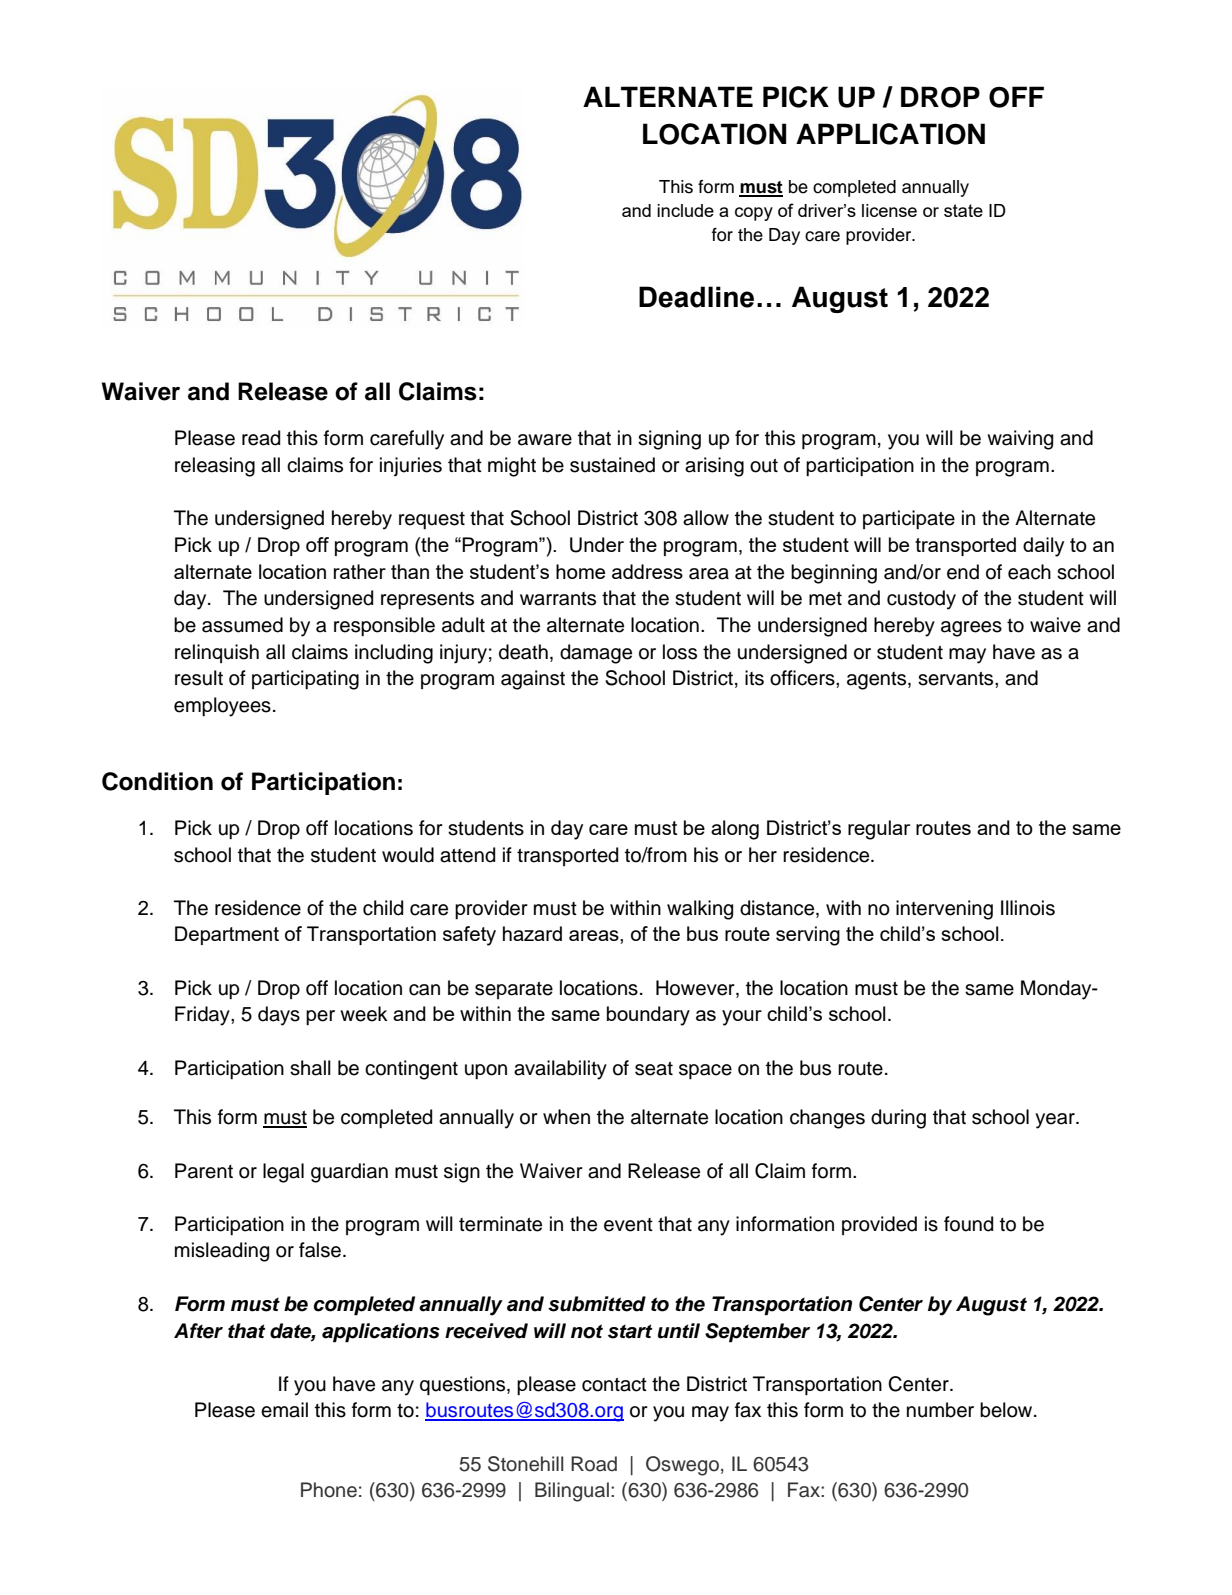  Describe the element at coordinates (284, 1410) in the image. I see `email` at that location.
